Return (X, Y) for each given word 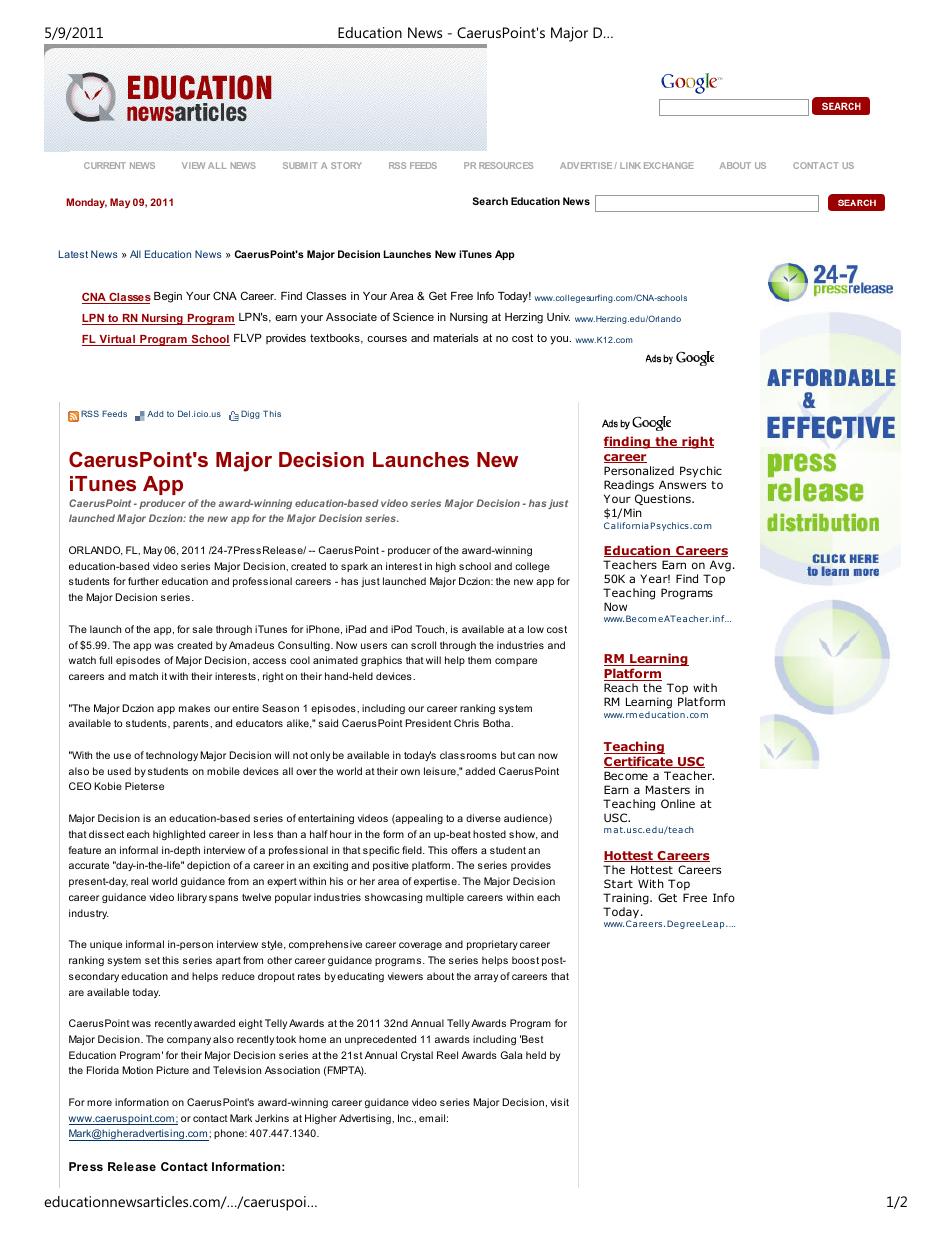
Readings (629, 486)
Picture (173, 1070)
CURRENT (105, 165)
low (536, 629)
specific (381, 851)
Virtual (117, 340)
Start (618, 883)
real (139, 881)
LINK (630, 165)
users (374, 646)
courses (387, 339)
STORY (346, 165)
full (105, 660)
